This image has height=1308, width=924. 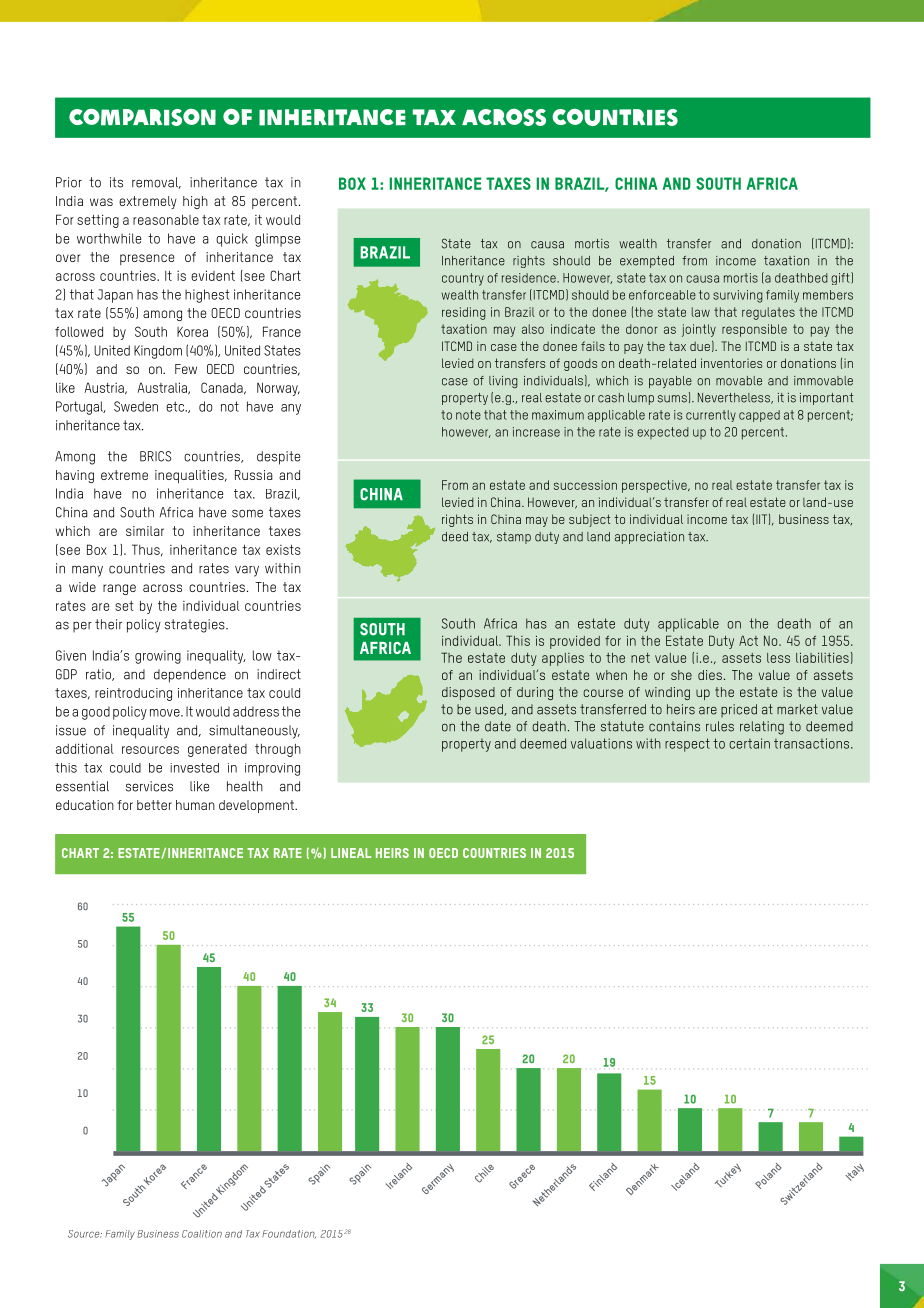 What do you see at coordinates (176, 406) in the image?
I see `etc` at bounding box center [176, 406].
